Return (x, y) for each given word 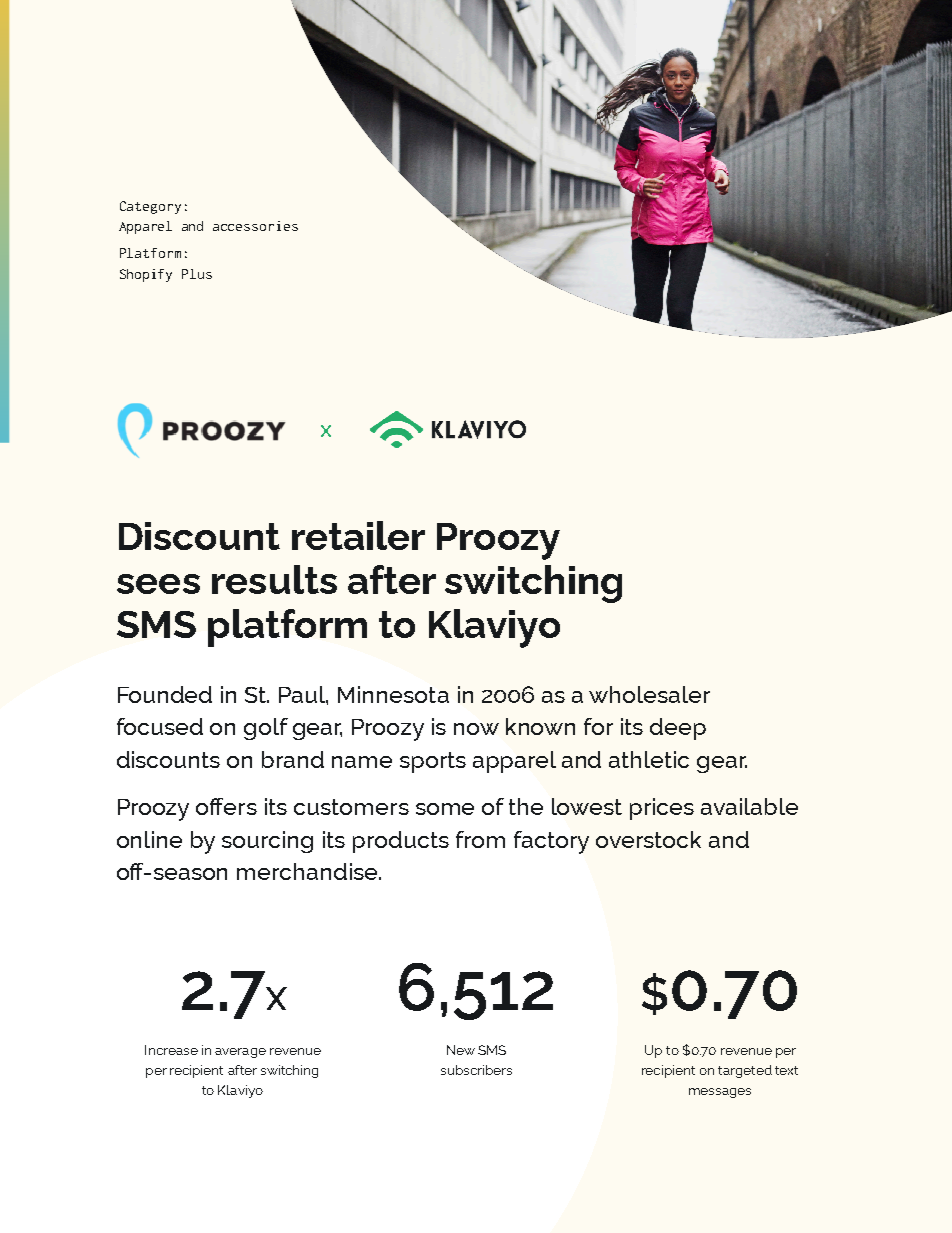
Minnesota (393, 694)
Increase (171, 1050)
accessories (255, 226)
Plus (197, 274)
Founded (165, 694)
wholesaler (649, 694)
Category (150, 207)
